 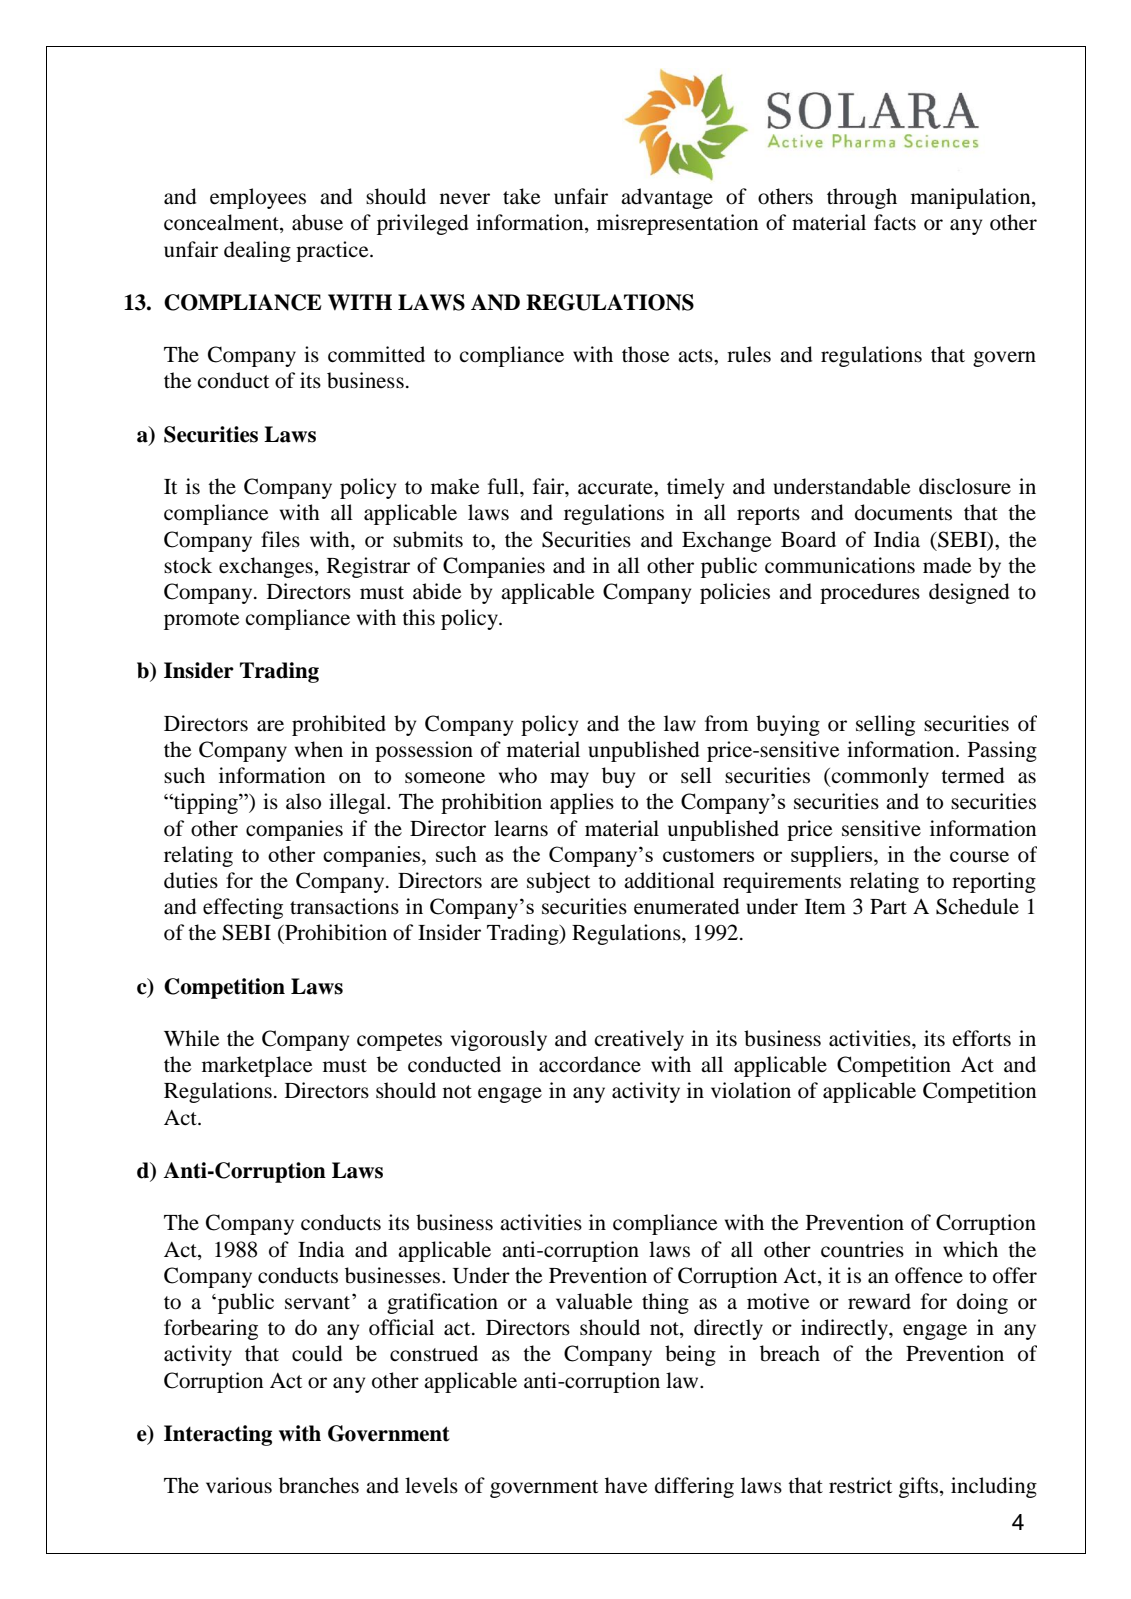 I want to click on documents, so click(x=903, y=512).
